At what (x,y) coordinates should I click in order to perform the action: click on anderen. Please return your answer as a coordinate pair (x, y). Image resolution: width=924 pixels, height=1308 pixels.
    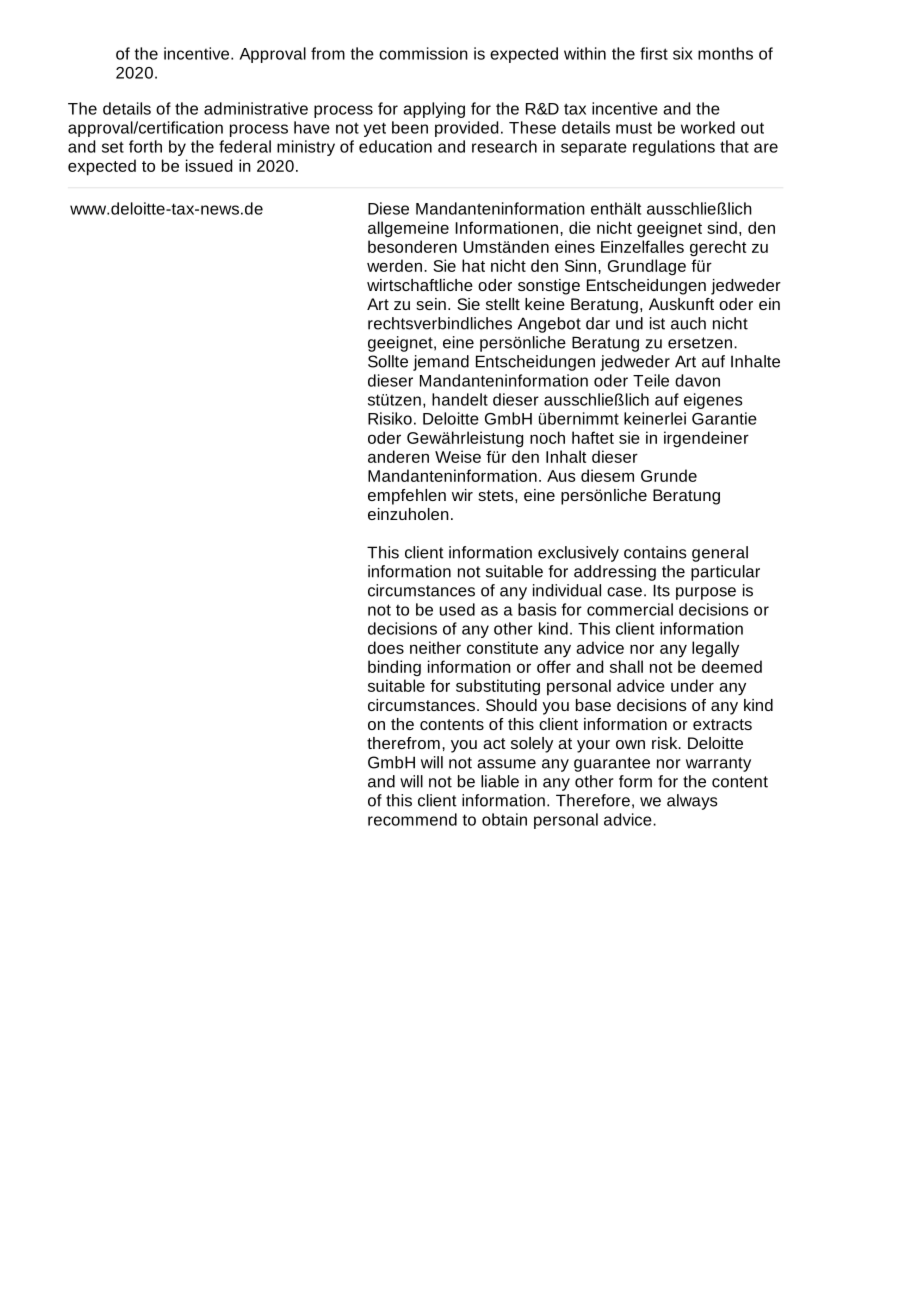
    Looking at the image, I should click on (398, 456).
